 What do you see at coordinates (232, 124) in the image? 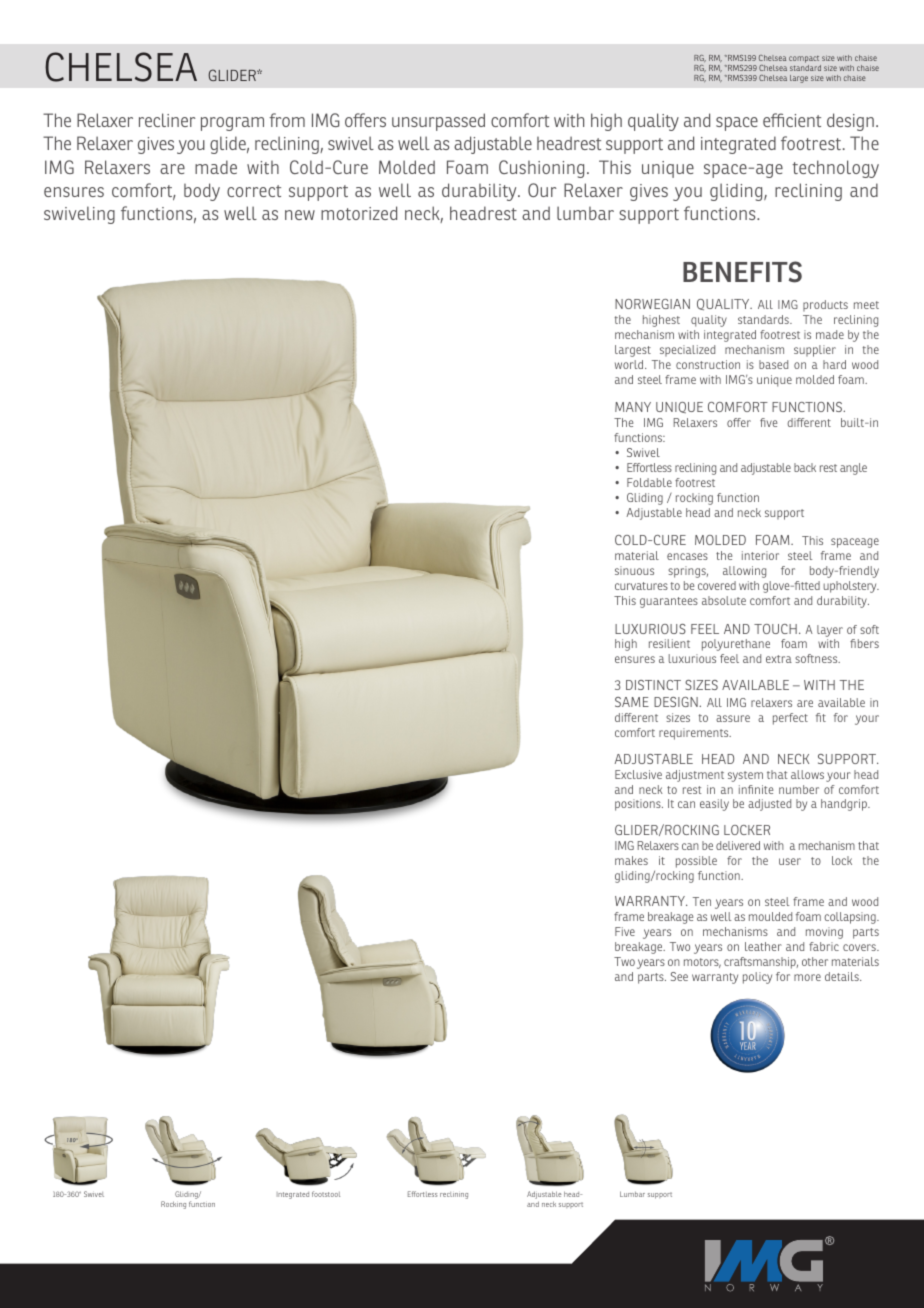
I see `program` at bounding box center [232, 124].
